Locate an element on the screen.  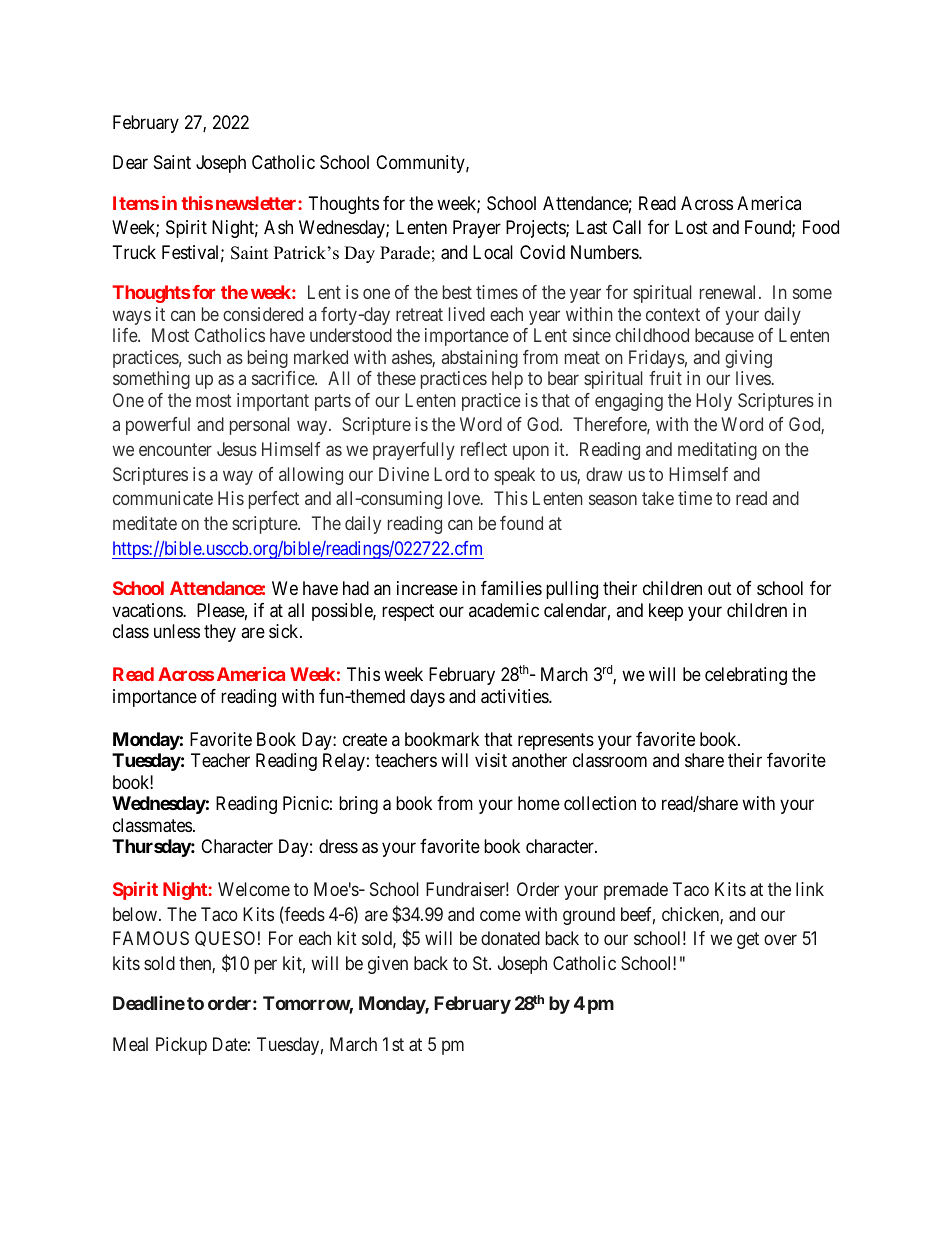
Jesus is located at coordinates (237, 449).
